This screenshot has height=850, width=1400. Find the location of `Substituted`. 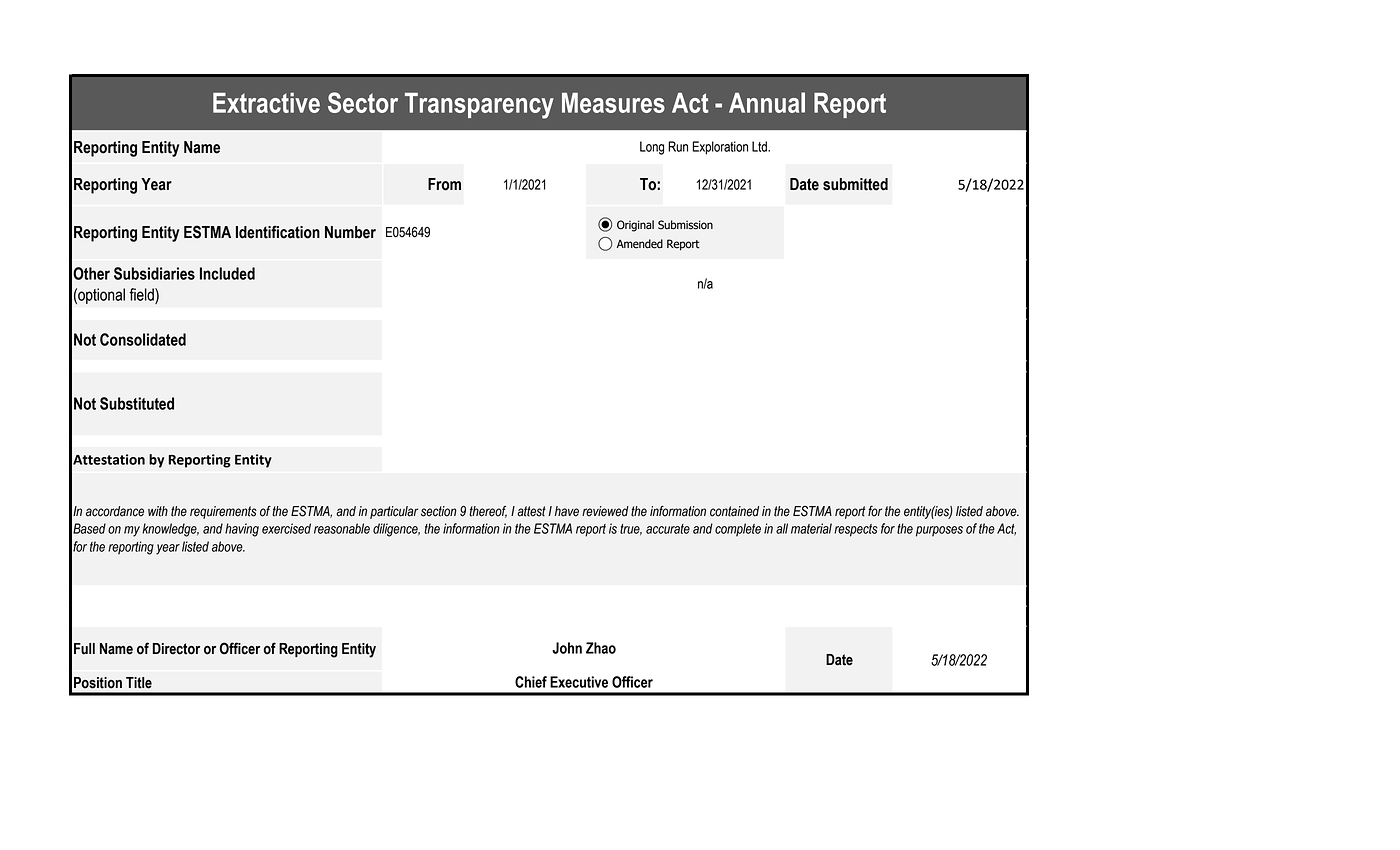

Substituted is located at coordinates (137, 403).
